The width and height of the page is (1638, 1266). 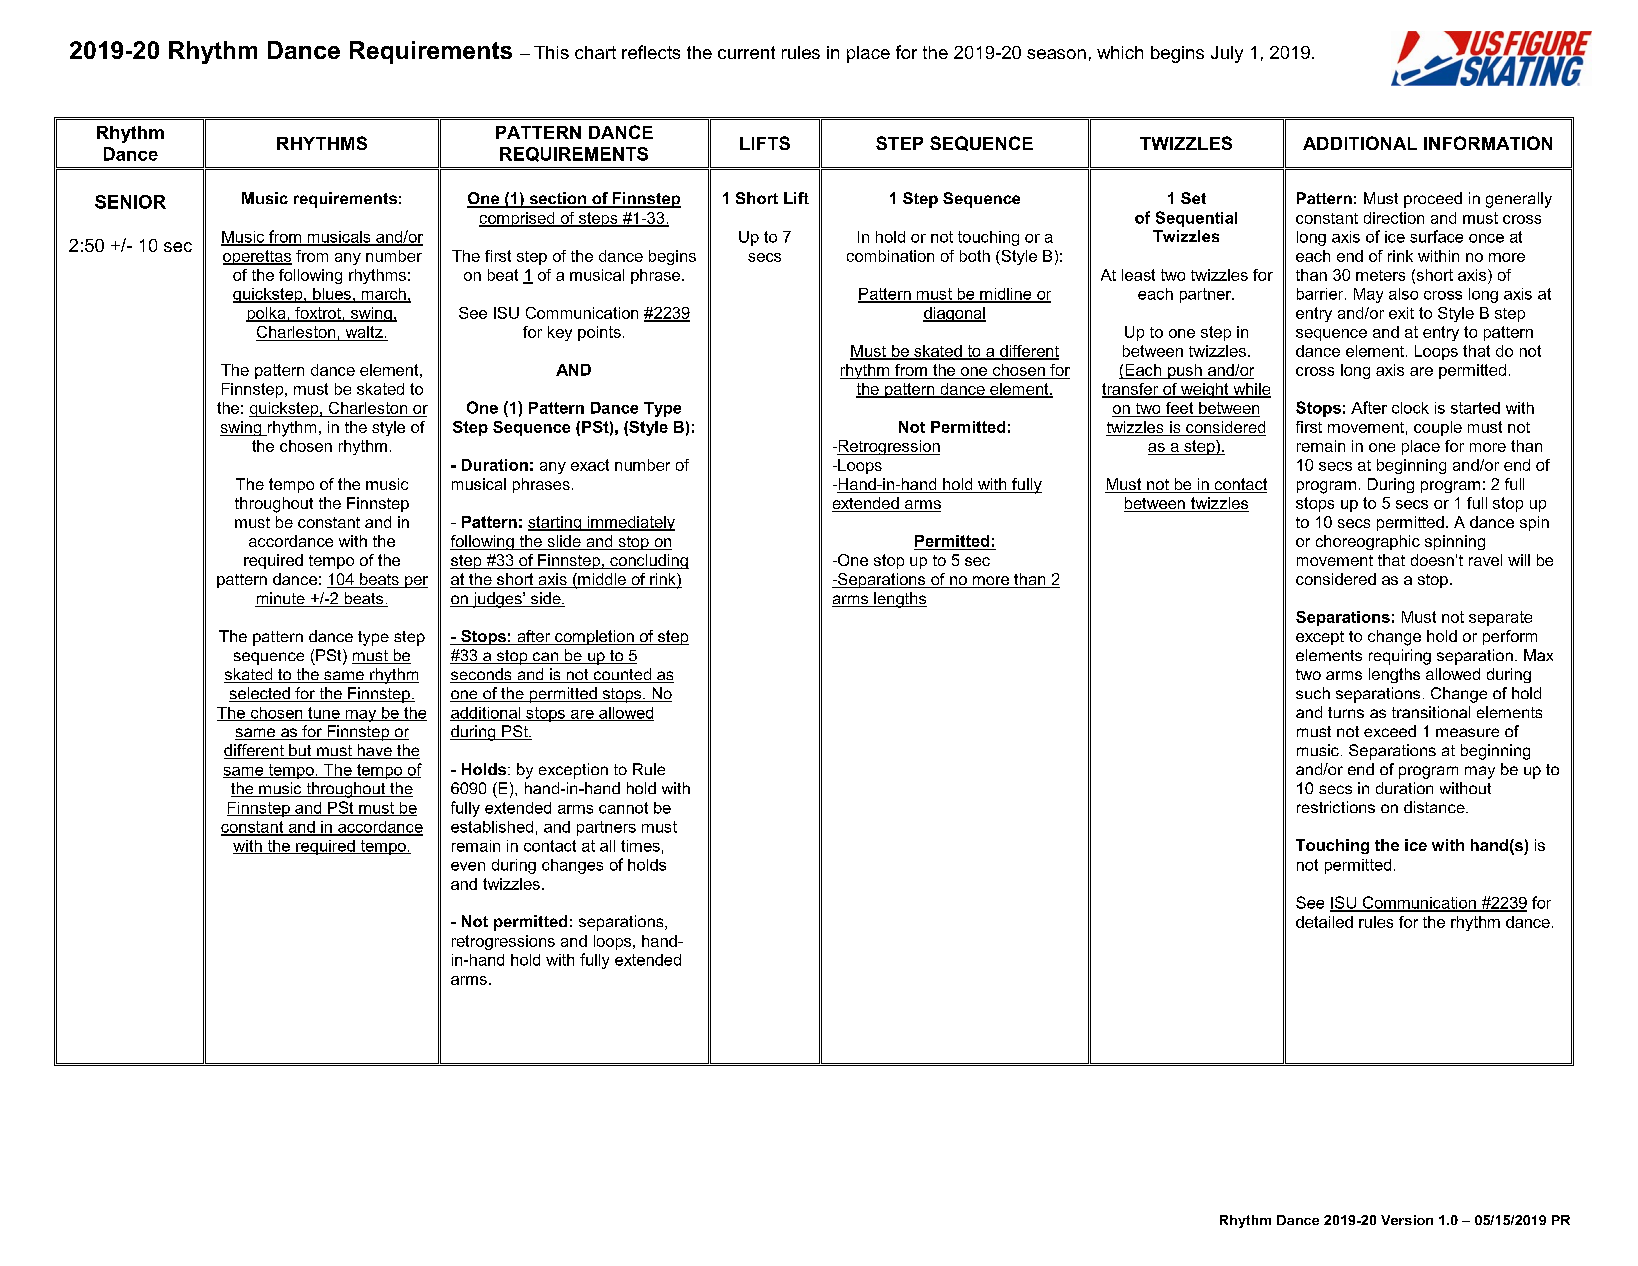 I want to click on times, so click(x=640, y=846).
